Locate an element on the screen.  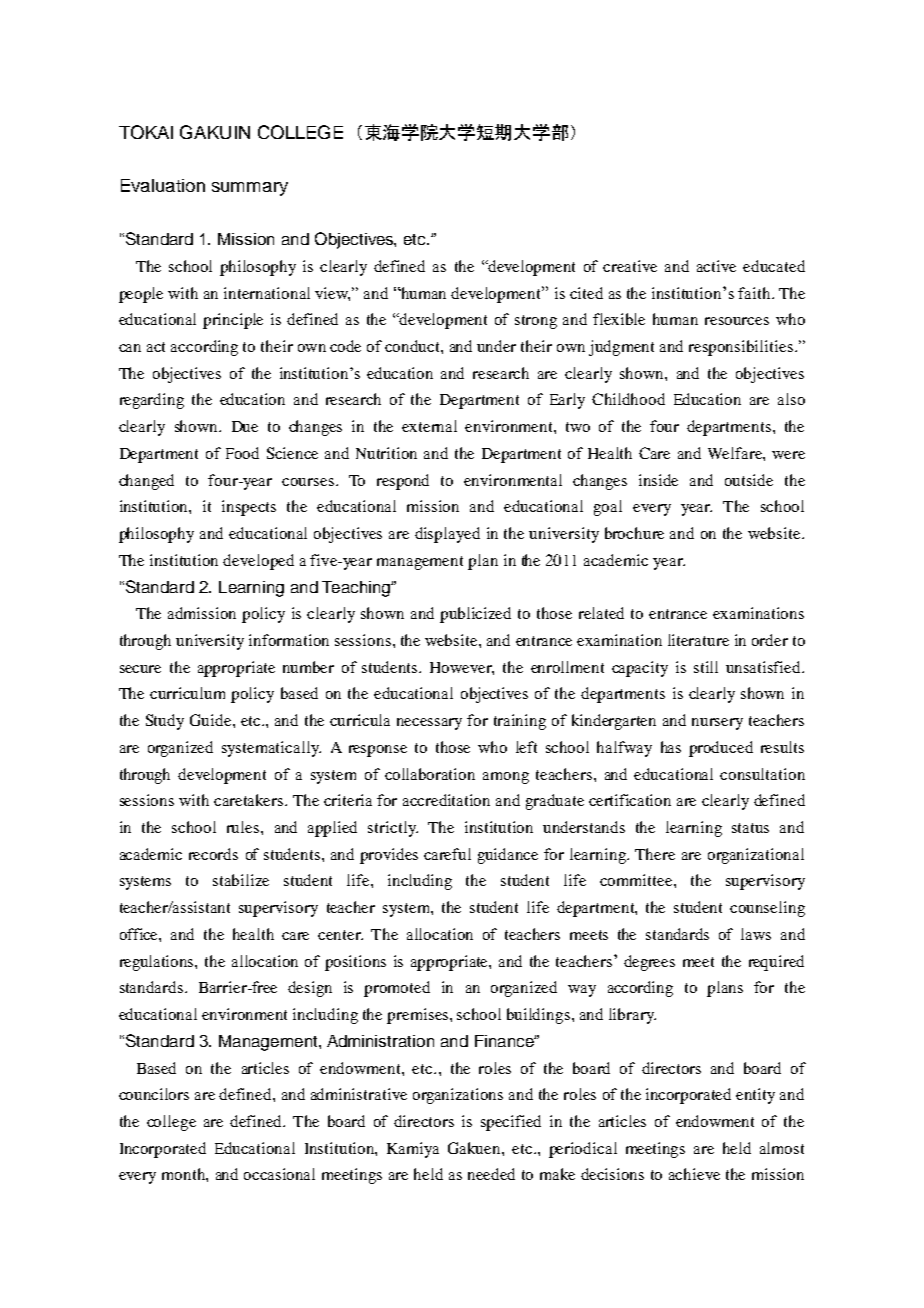
However is located at coordinates (462, 668).
